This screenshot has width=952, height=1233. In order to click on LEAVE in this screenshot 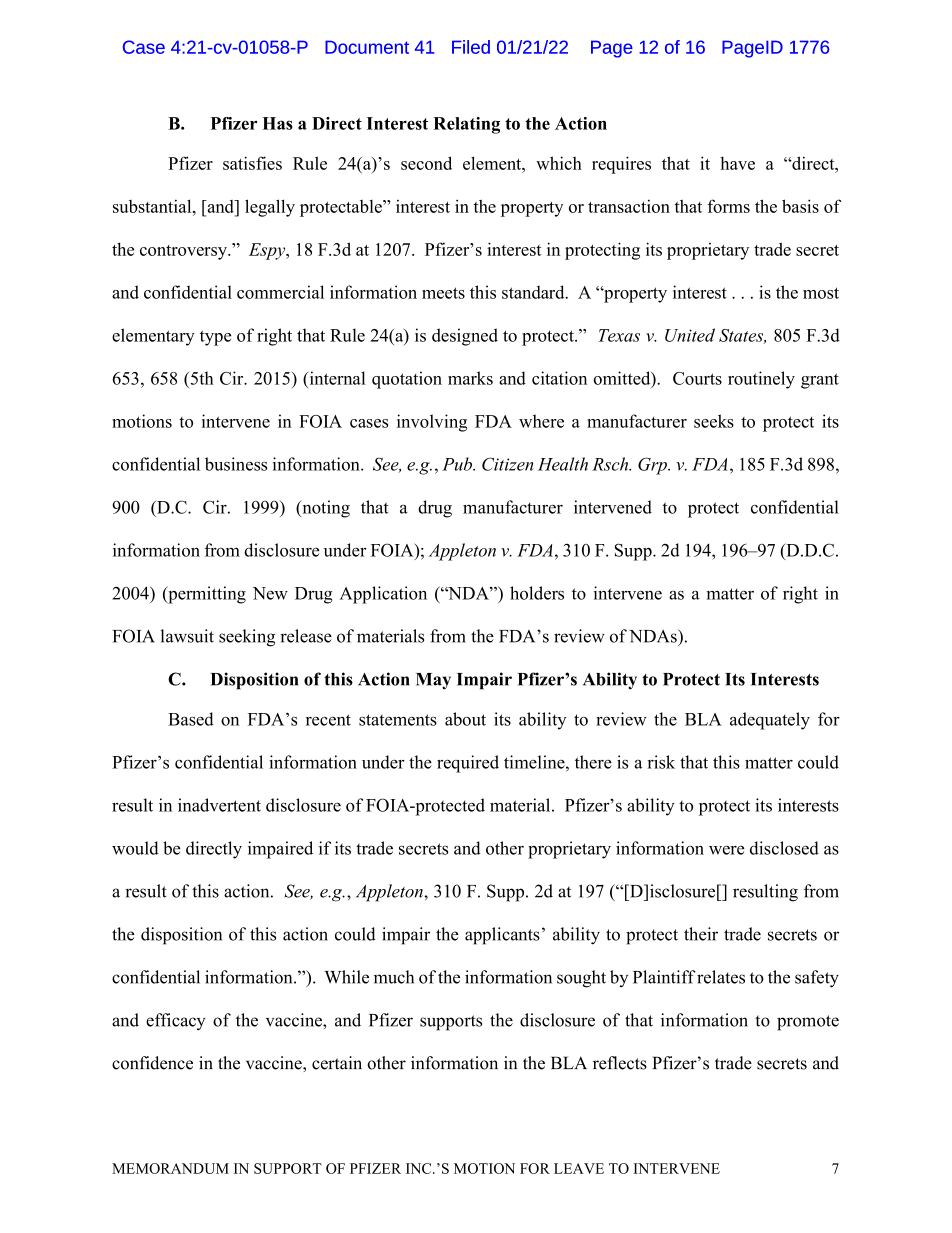, I will do `click(579, 1168)`.
